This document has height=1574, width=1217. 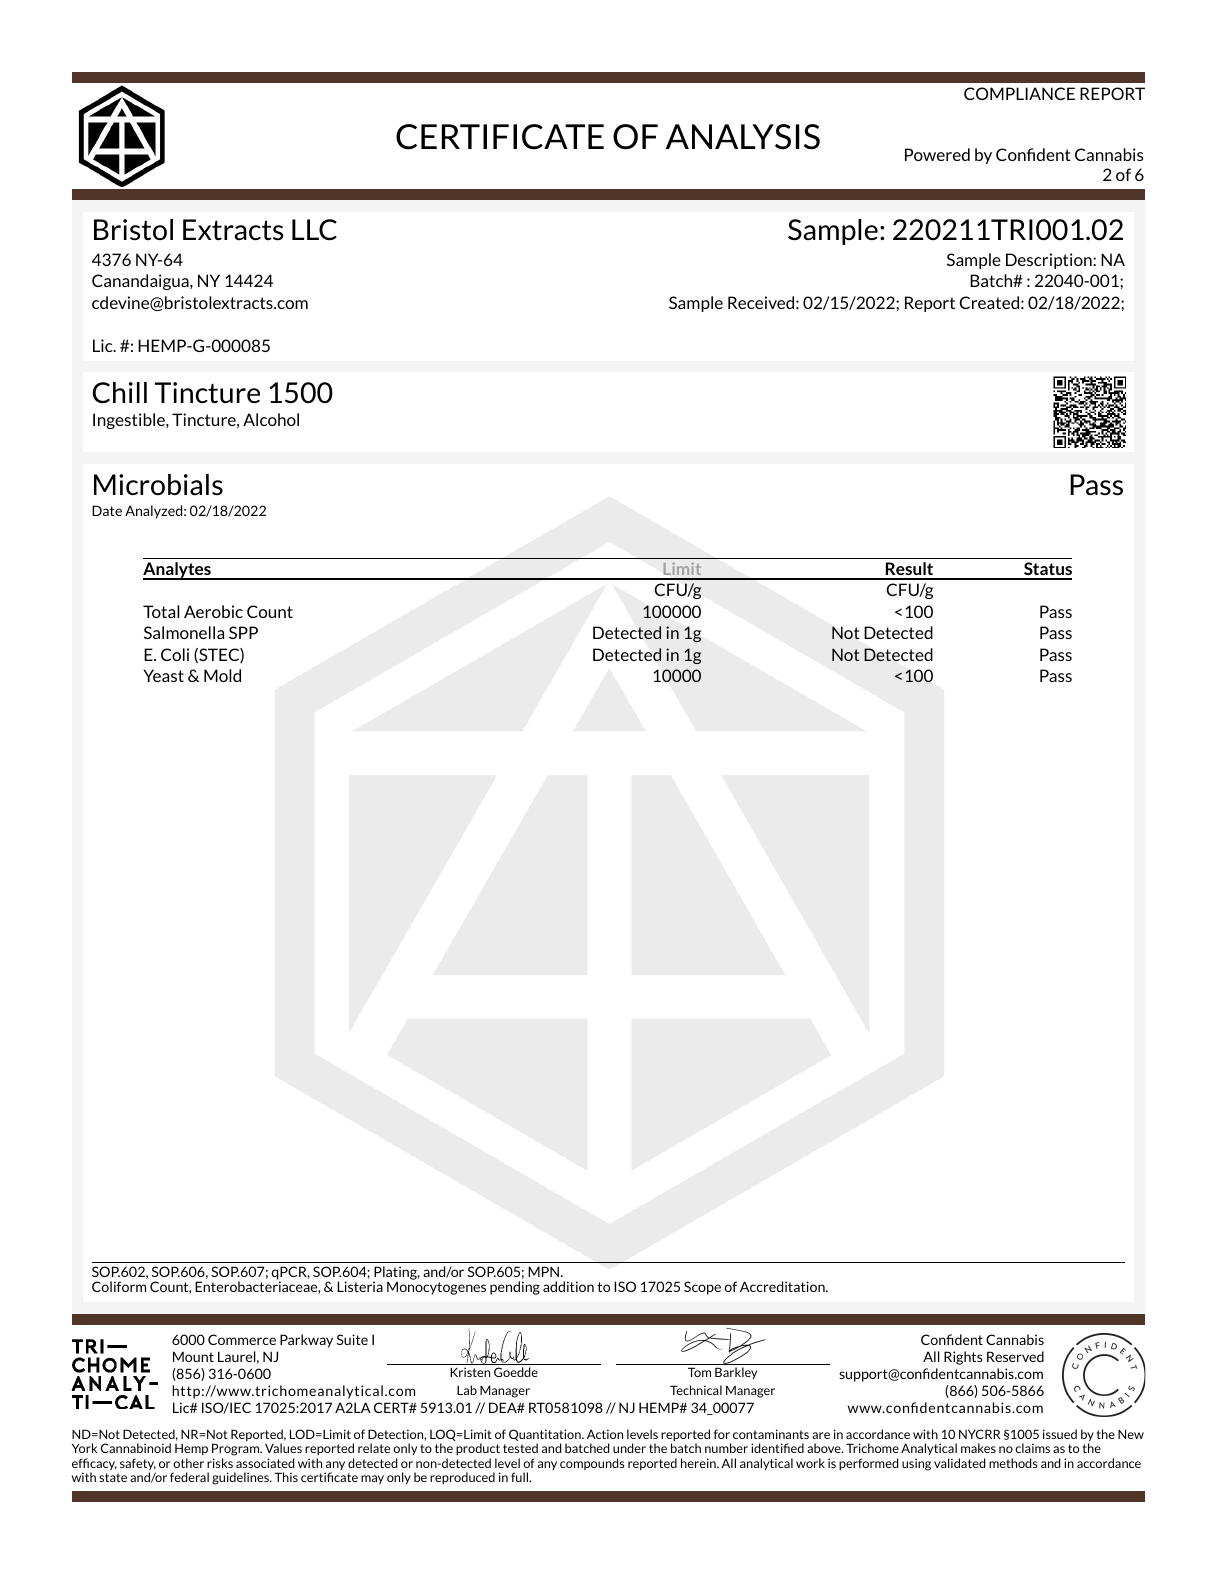 I want to click on Mold, so click(x=222, y=675).
